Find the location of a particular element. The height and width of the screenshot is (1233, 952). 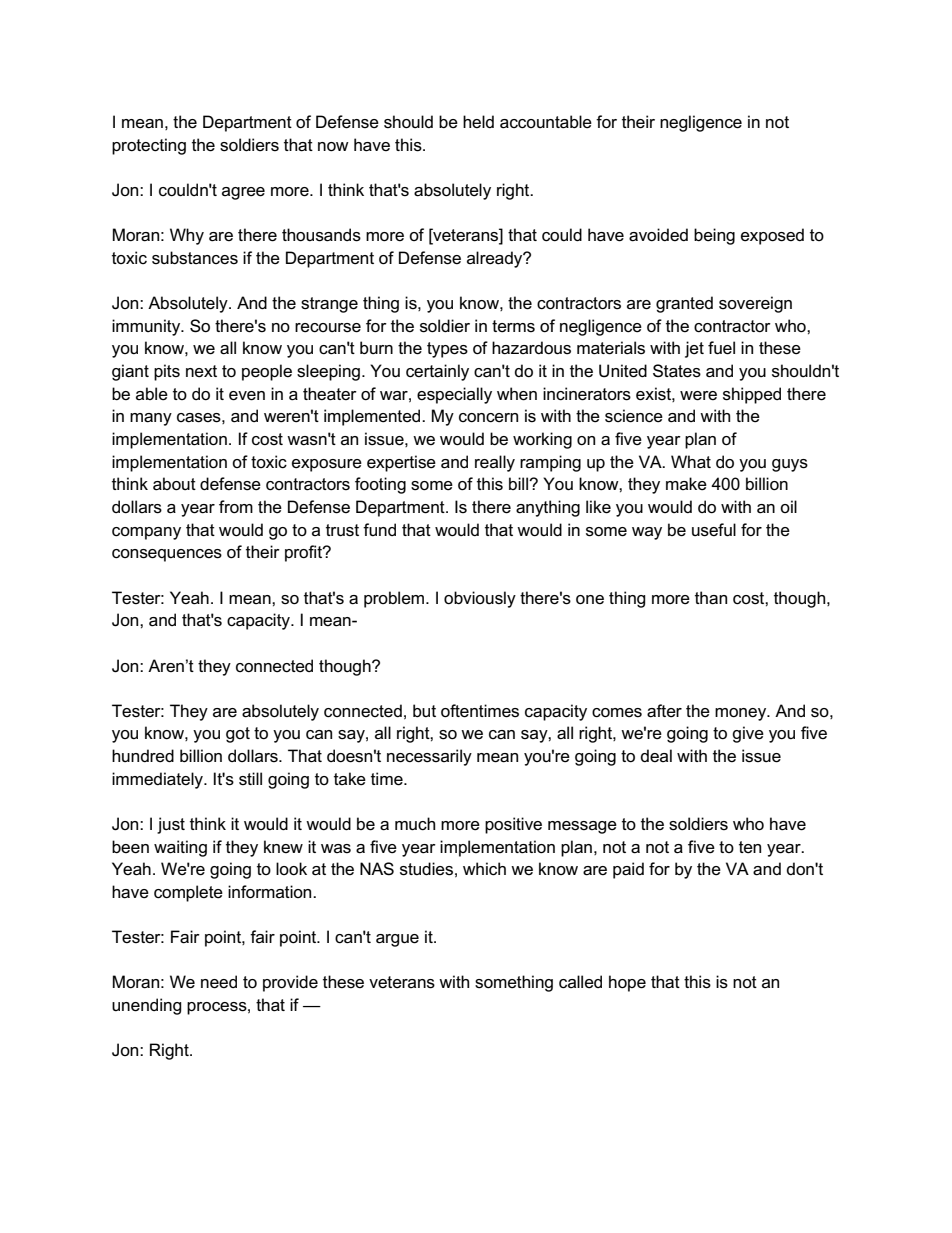

got is located at coordinates (238, 735).
